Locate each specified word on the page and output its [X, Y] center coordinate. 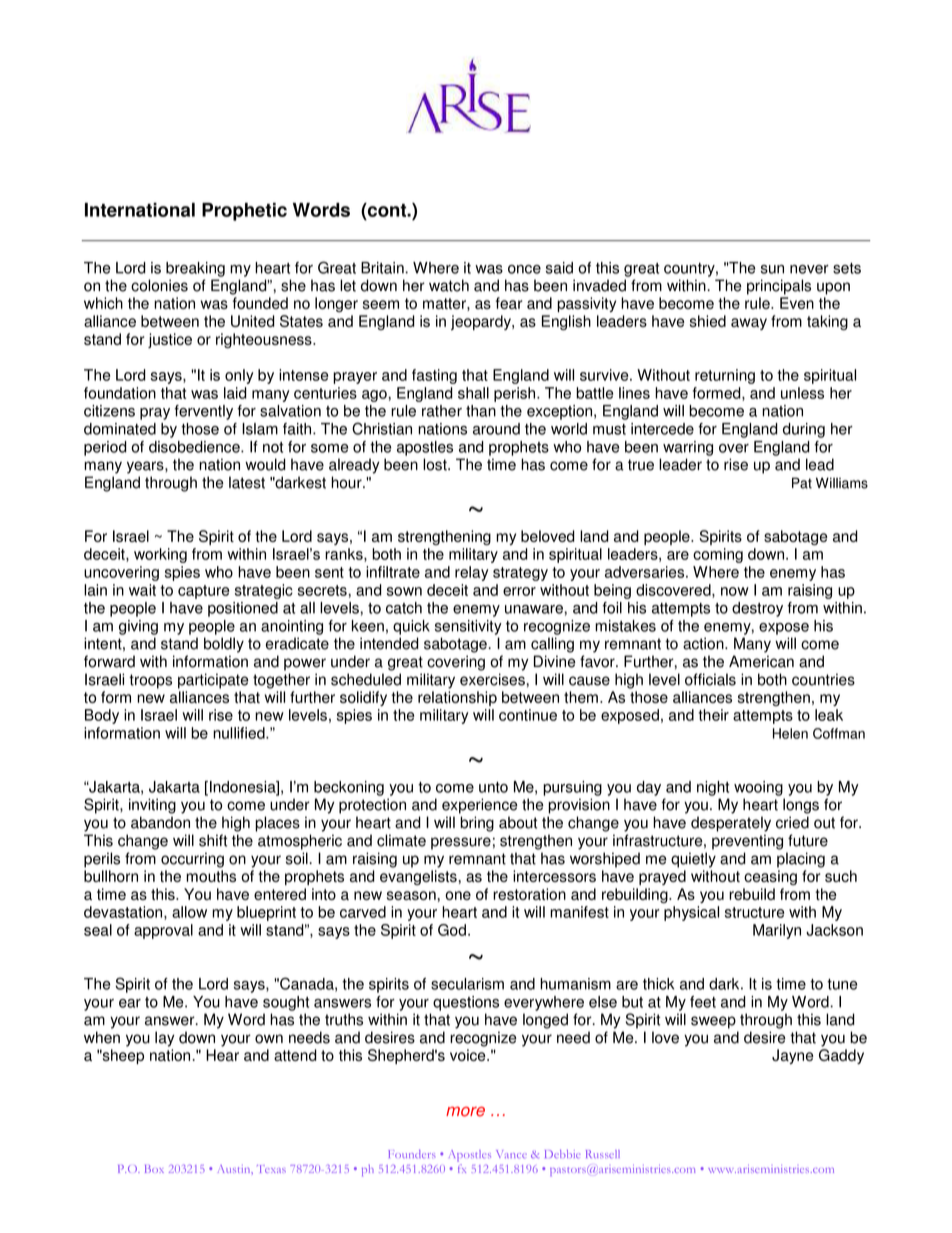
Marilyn [777, 931]
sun [772, 269]
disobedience [195, 447]
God [453, 930]
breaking [195, 269]
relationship [457, 698]
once [524, 269]
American [761, 661]
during [804, 430]
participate [213, 681]
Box [154, 1169]
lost [436, 464]
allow [189, 912]
